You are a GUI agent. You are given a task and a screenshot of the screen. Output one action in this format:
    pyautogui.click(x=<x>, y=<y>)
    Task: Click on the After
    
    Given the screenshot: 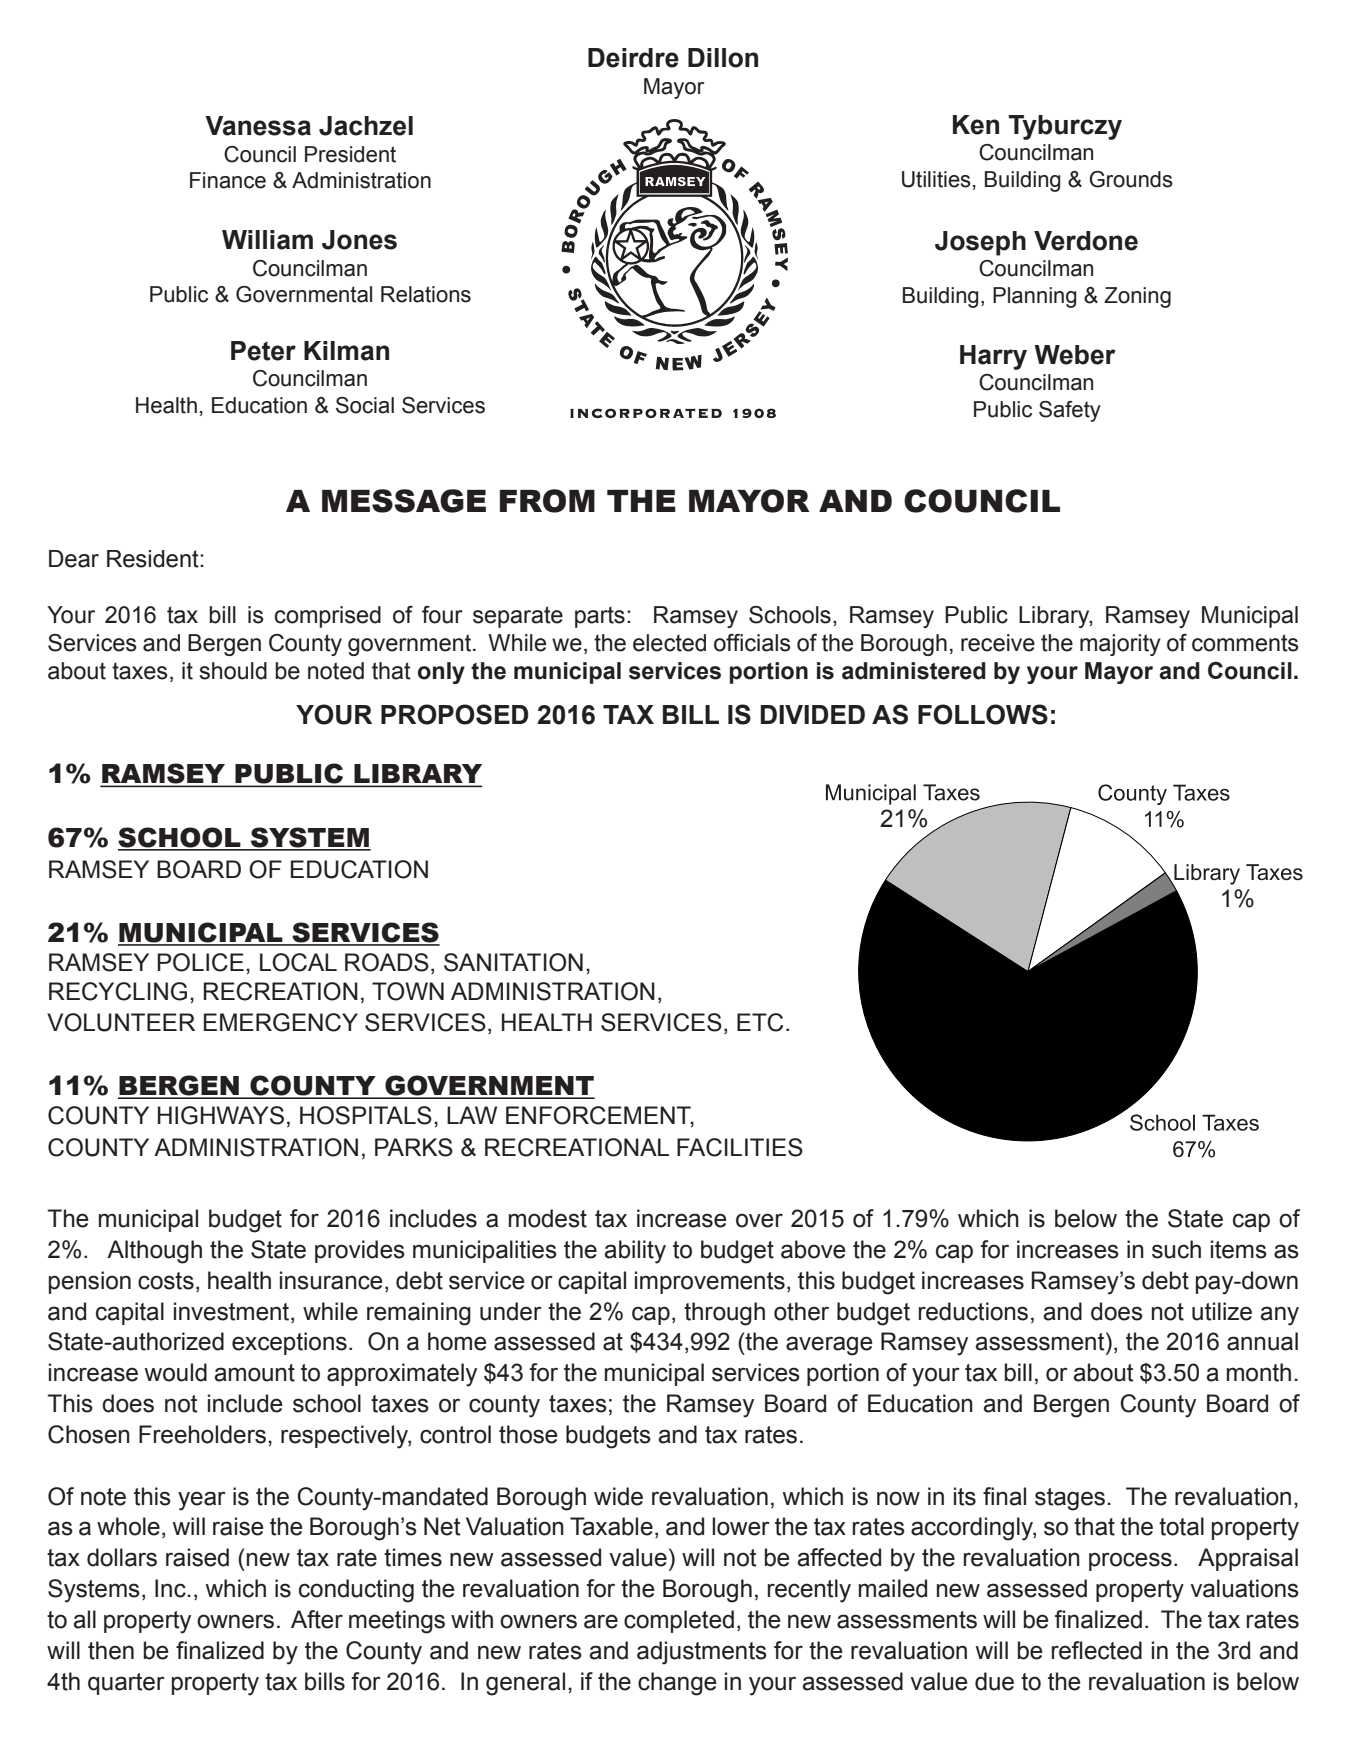 What is the action you would take?
    pyautogui.click(x=317, y=1619)
